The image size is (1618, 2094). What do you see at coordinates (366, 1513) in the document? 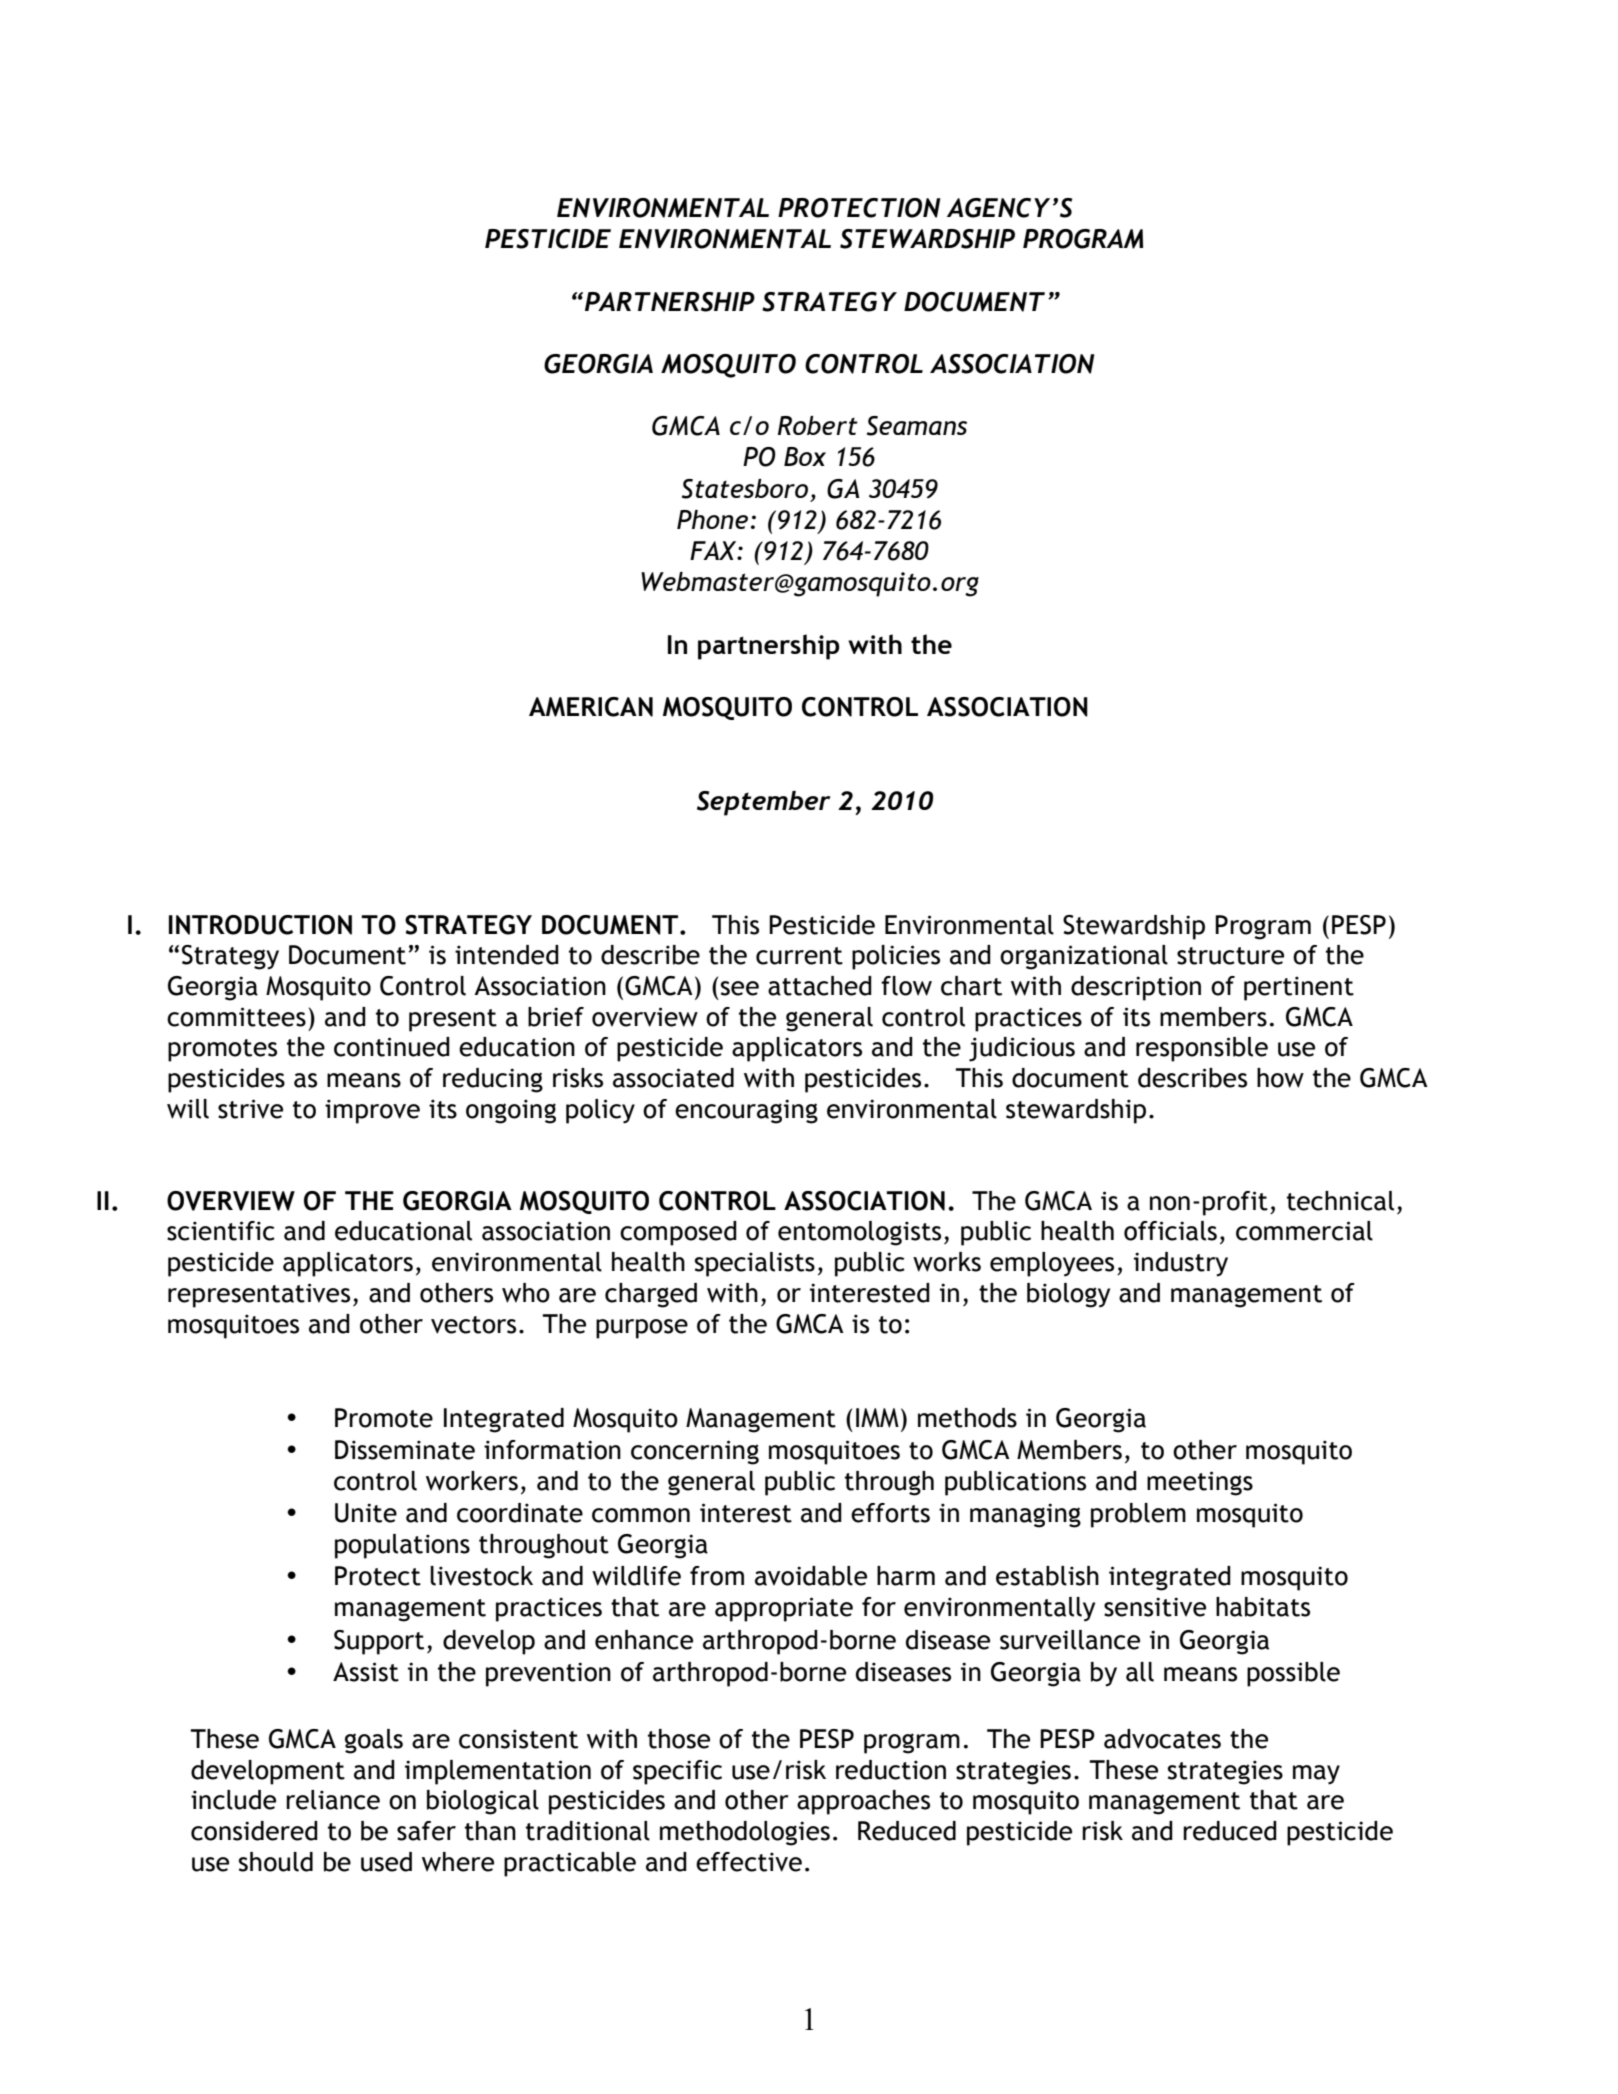
I see `Unite` at bounding box center [366, 1513].
